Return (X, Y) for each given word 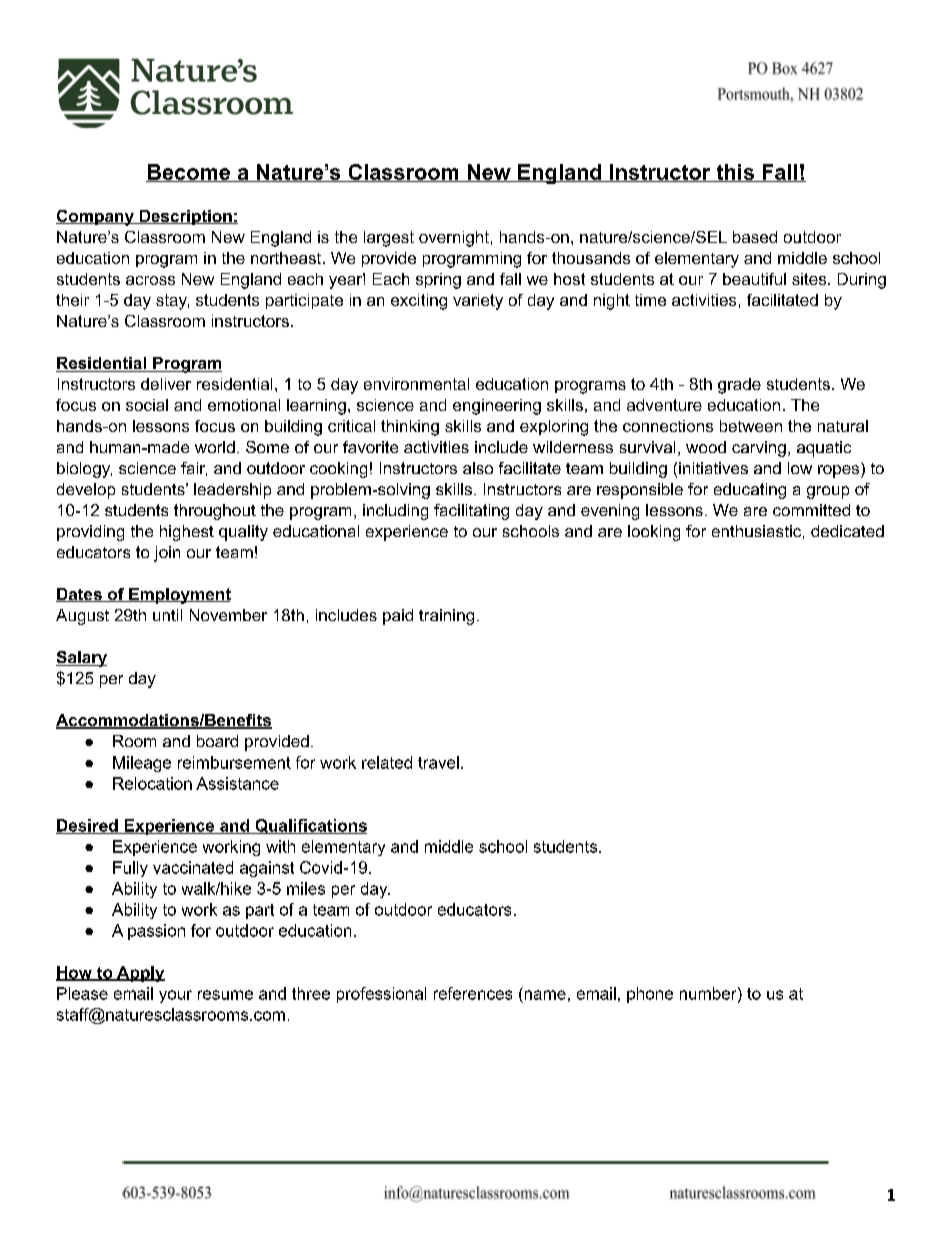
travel (438, 762)
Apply (140, 974)
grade (739, 386)
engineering (497, 407)
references (473, 993)
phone (650, 995)
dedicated (847, 531)
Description (185, 217)
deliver (166, 384)
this (735, 173)
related (387, 762)
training (446, 617)
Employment (179, 596)
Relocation (152, 783)
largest (389, 239)
